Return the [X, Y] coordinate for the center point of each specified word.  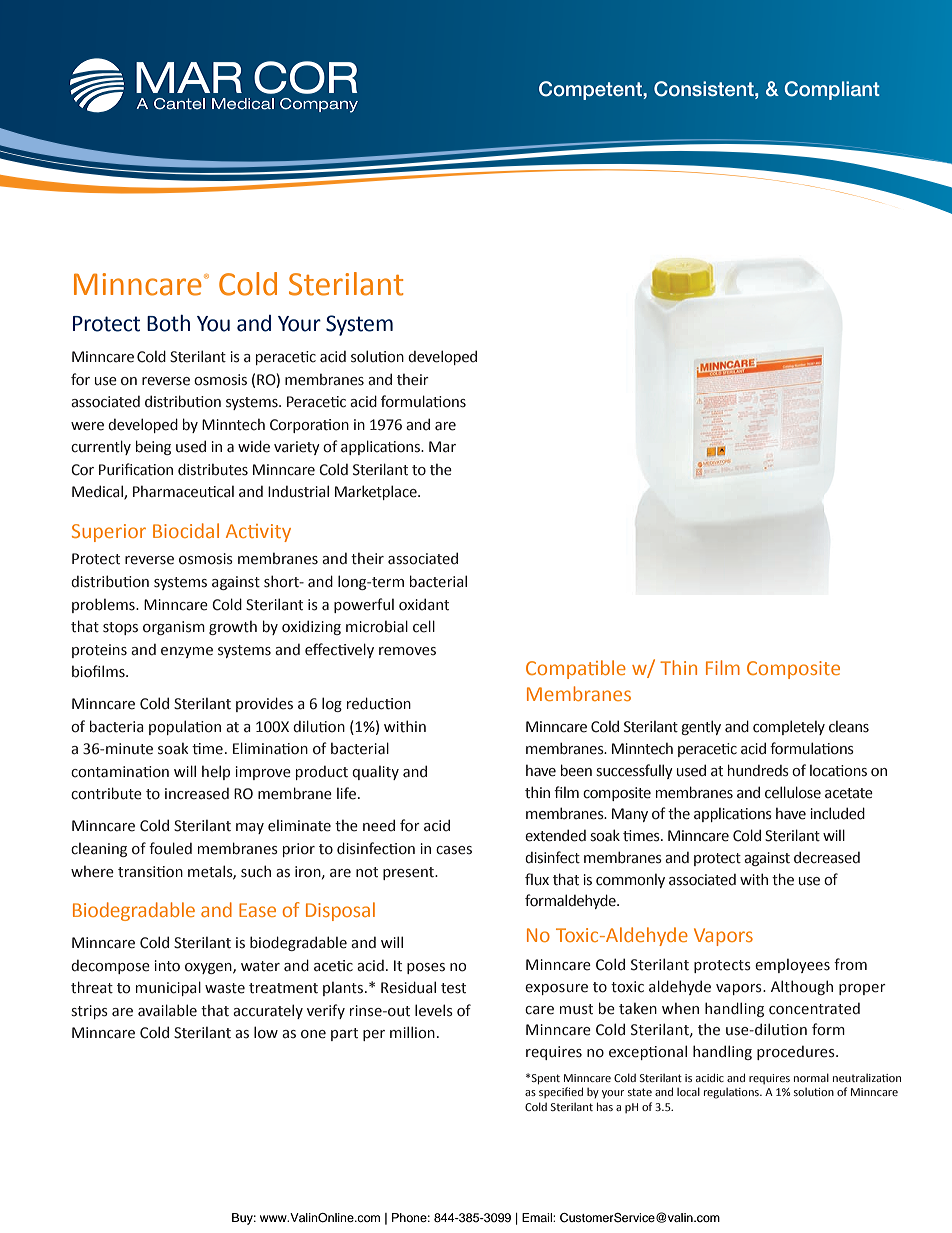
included [838, 813]
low [266, 1032]
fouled [170, 848]
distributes [213, 469]
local [688, 1091]
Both [168, 323]
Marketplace [377, 492]
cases [454, 850]
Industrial [298, 491]
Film [723, 667]
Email [538, 1217]
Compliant [832, 90]
